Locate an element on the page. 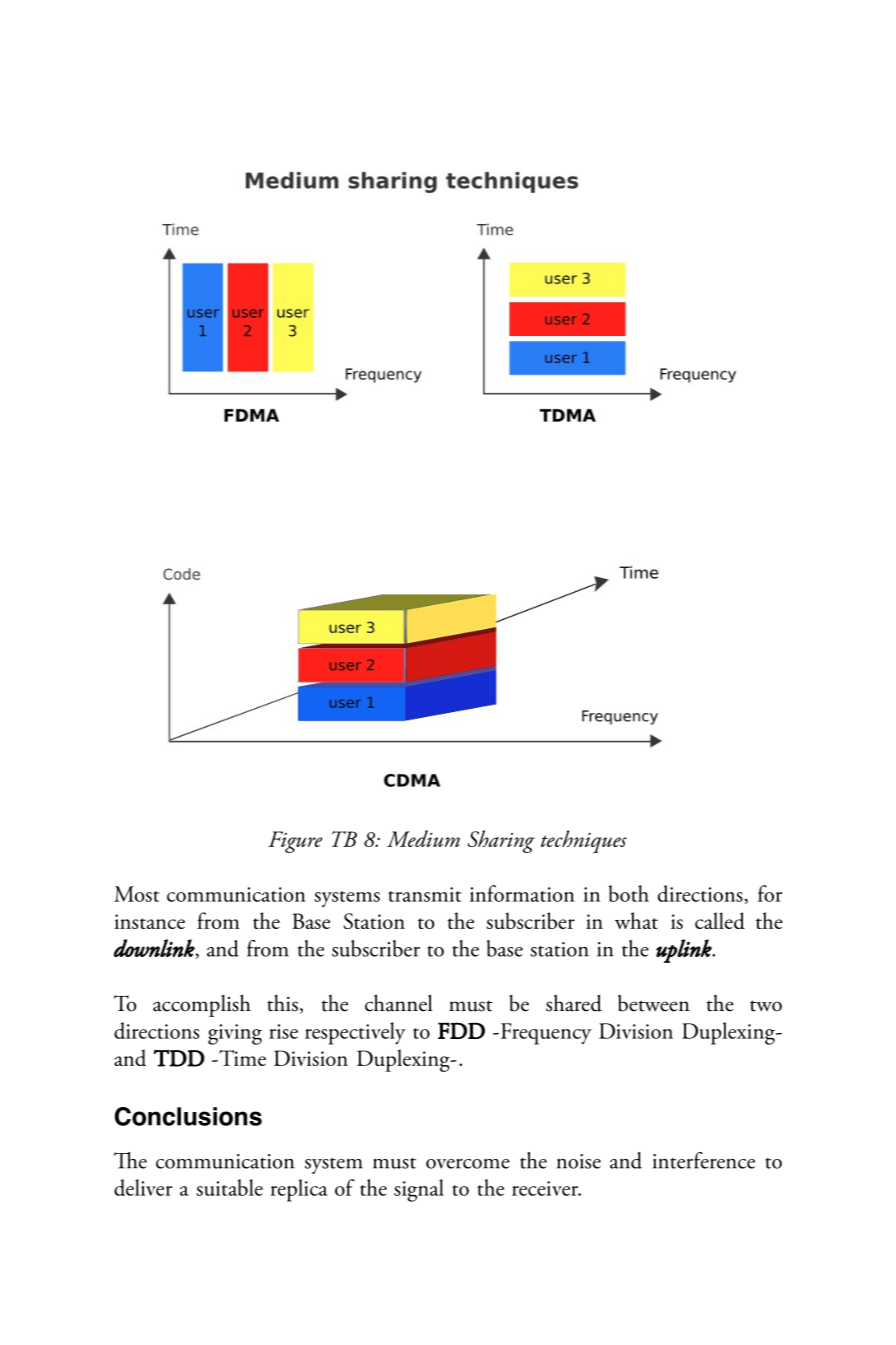 The height and width of the image is (1345, 896). Medium is located at coordinates (423, 838).
